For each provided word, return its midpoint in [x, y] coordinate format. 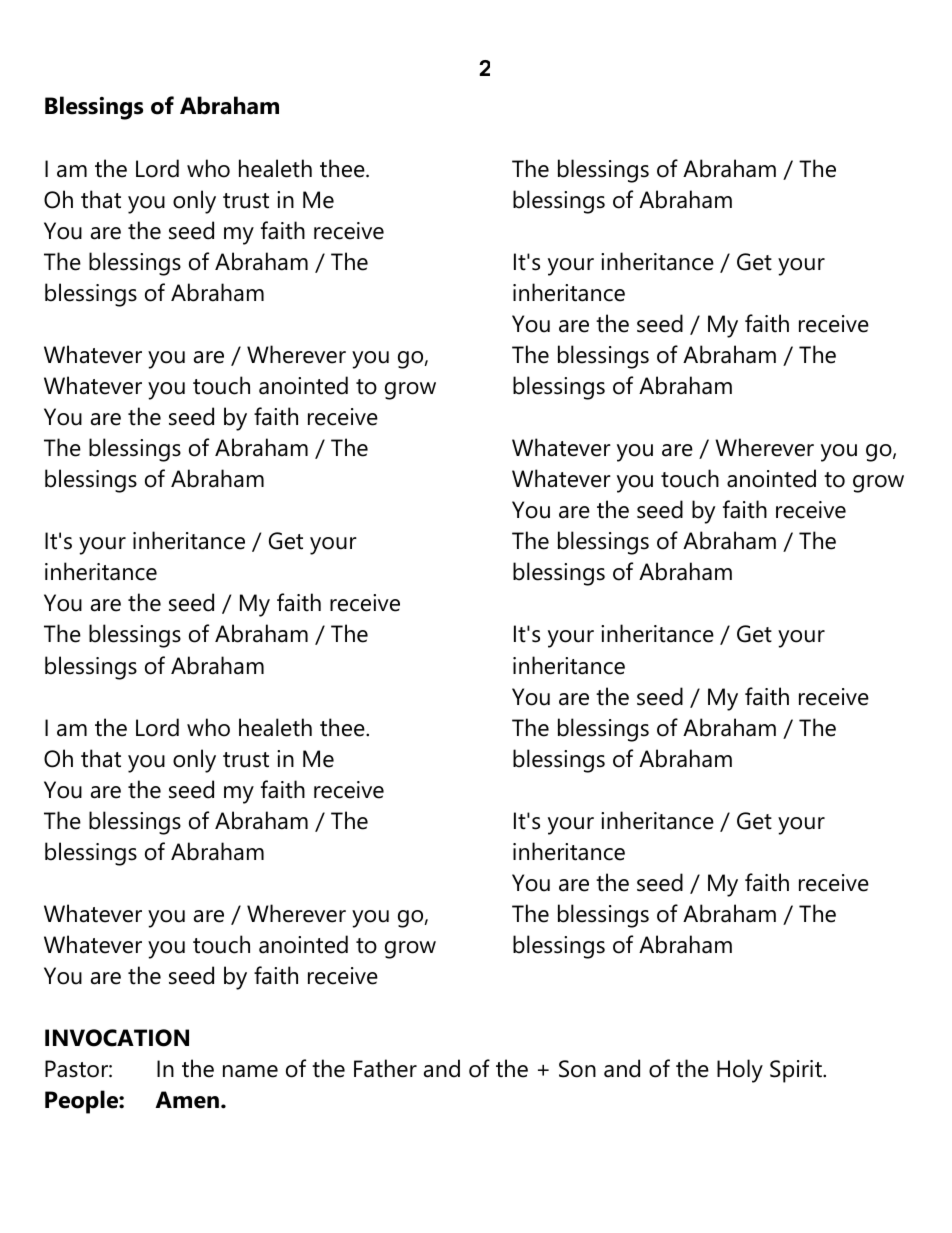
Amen [187, 1100]
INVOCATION [117, 1038]
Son [577, 1069]
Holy [740, 1071]
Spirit [797, 1071]
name [250, 1071]
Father [385, 1068]
